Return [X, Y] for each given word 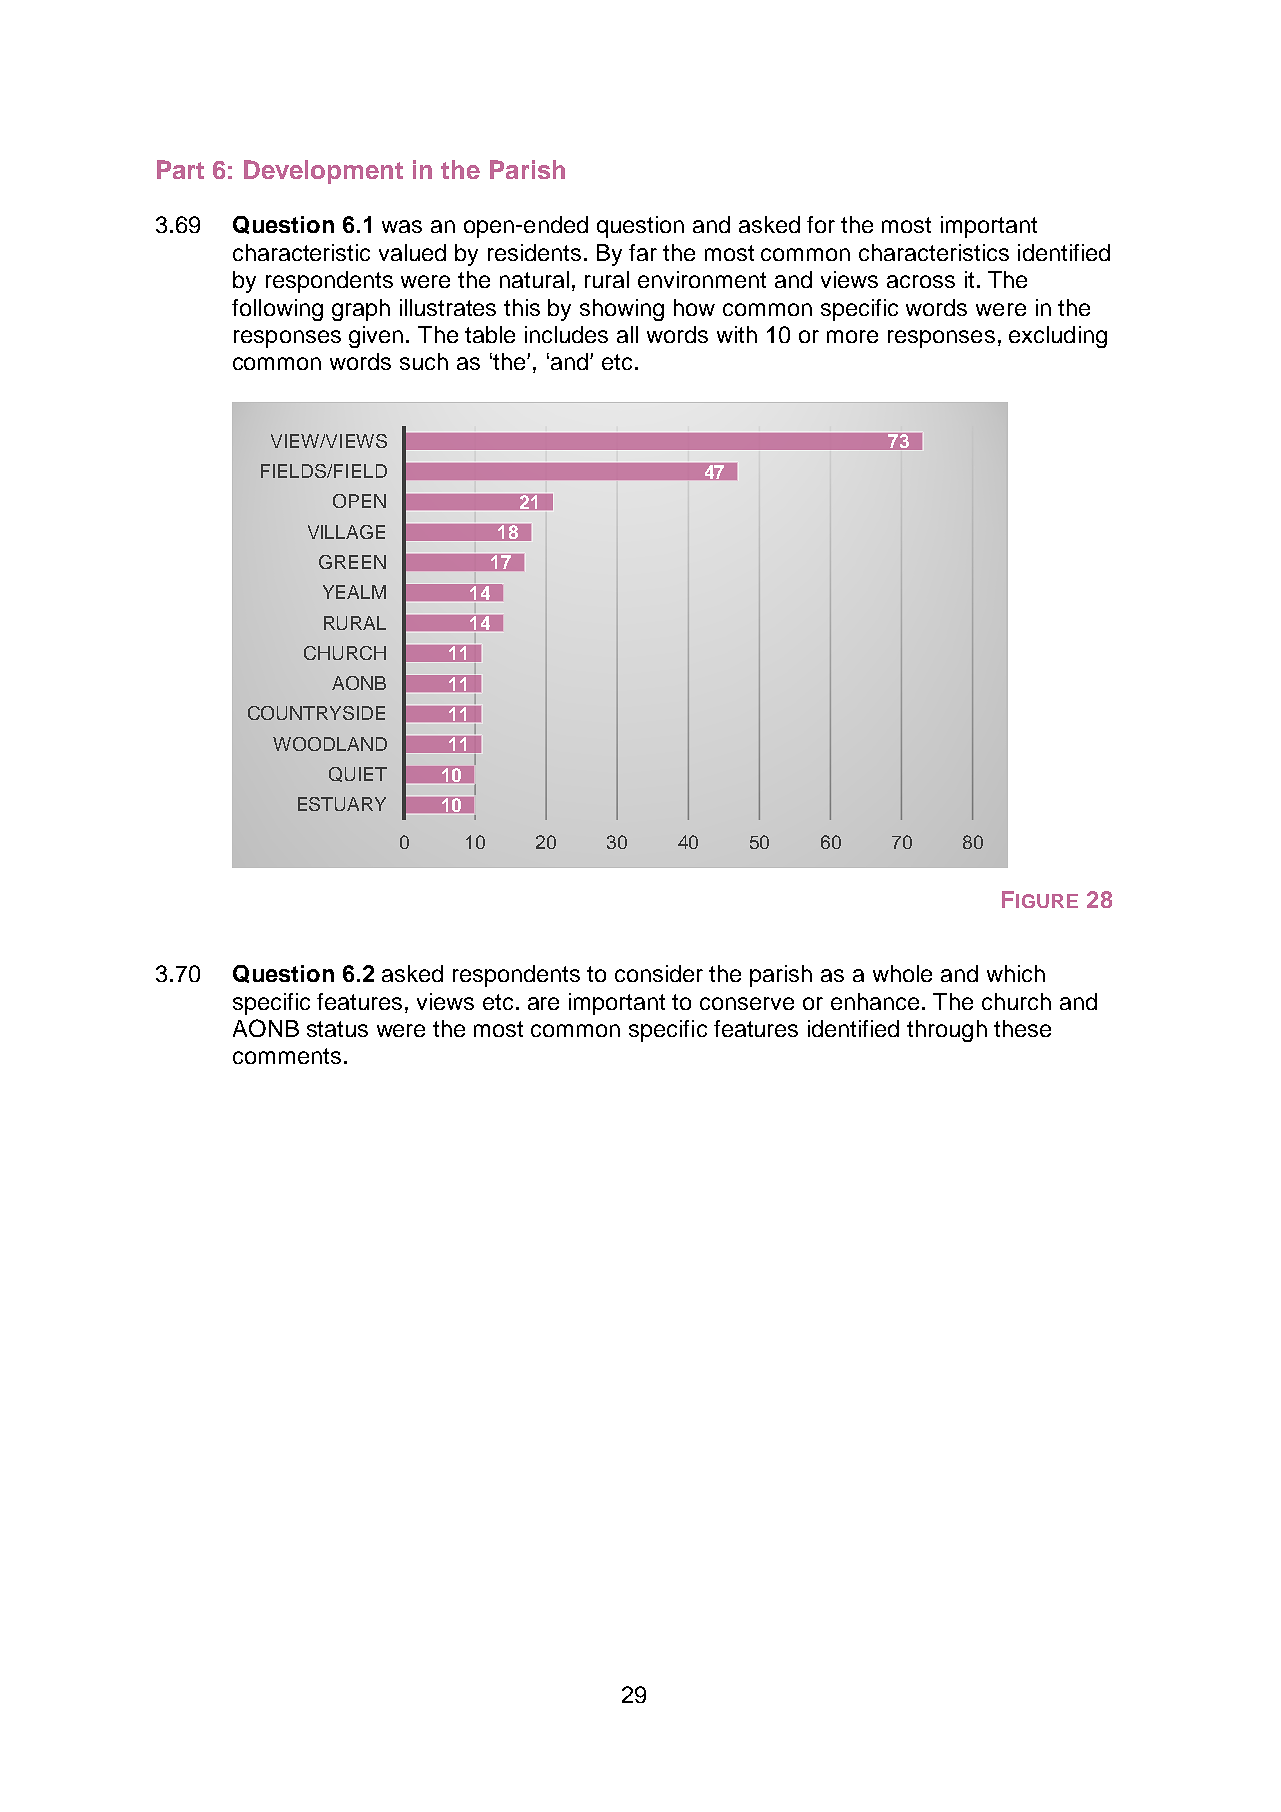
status [337, 1029]
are [543, 1003]
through [947, 1031]
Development [323, 172]
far [643, 252]
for [821, 224]
